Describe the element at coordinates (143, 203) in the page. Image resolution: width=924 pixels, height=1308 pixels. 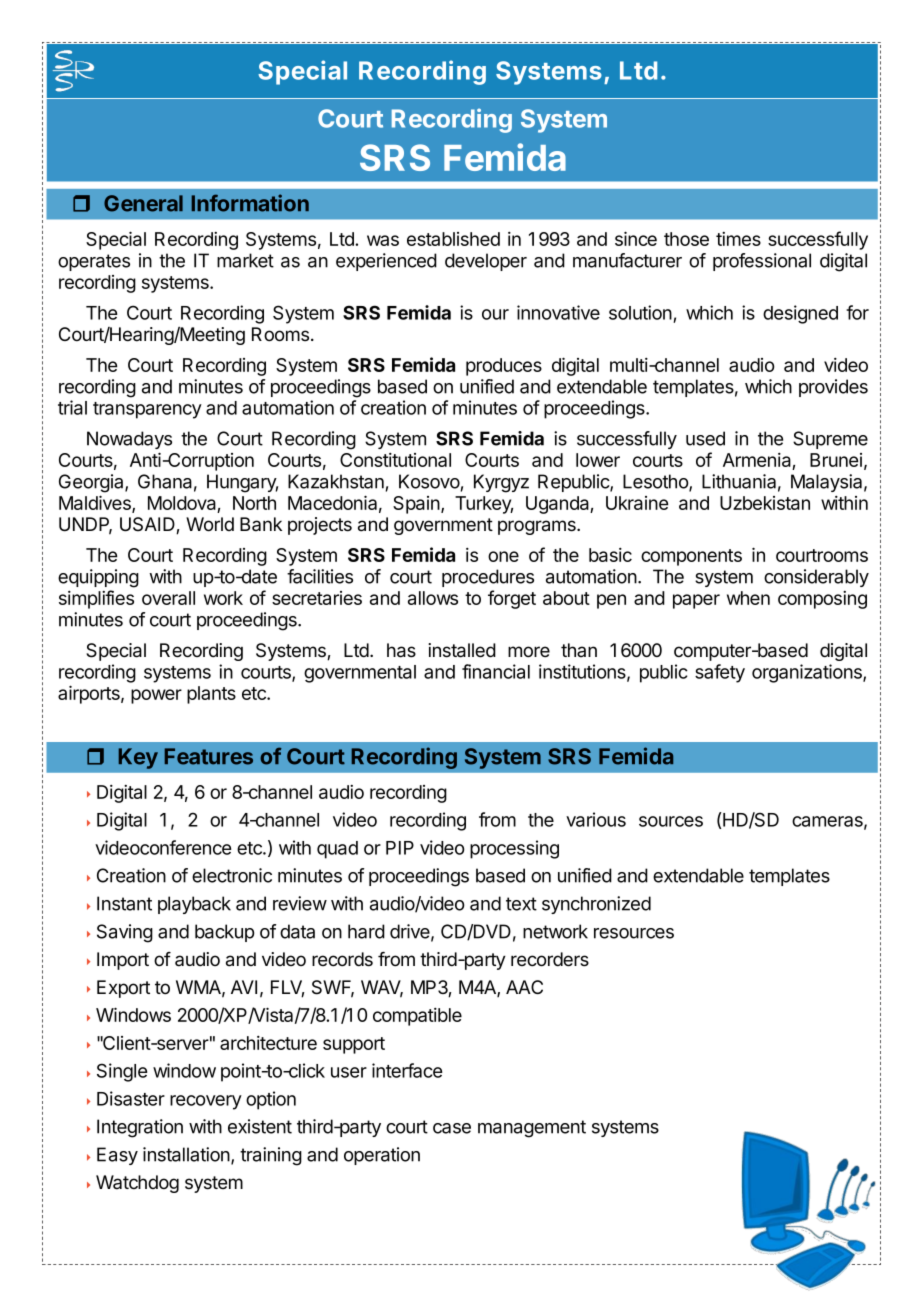
I see `General` at that location.
